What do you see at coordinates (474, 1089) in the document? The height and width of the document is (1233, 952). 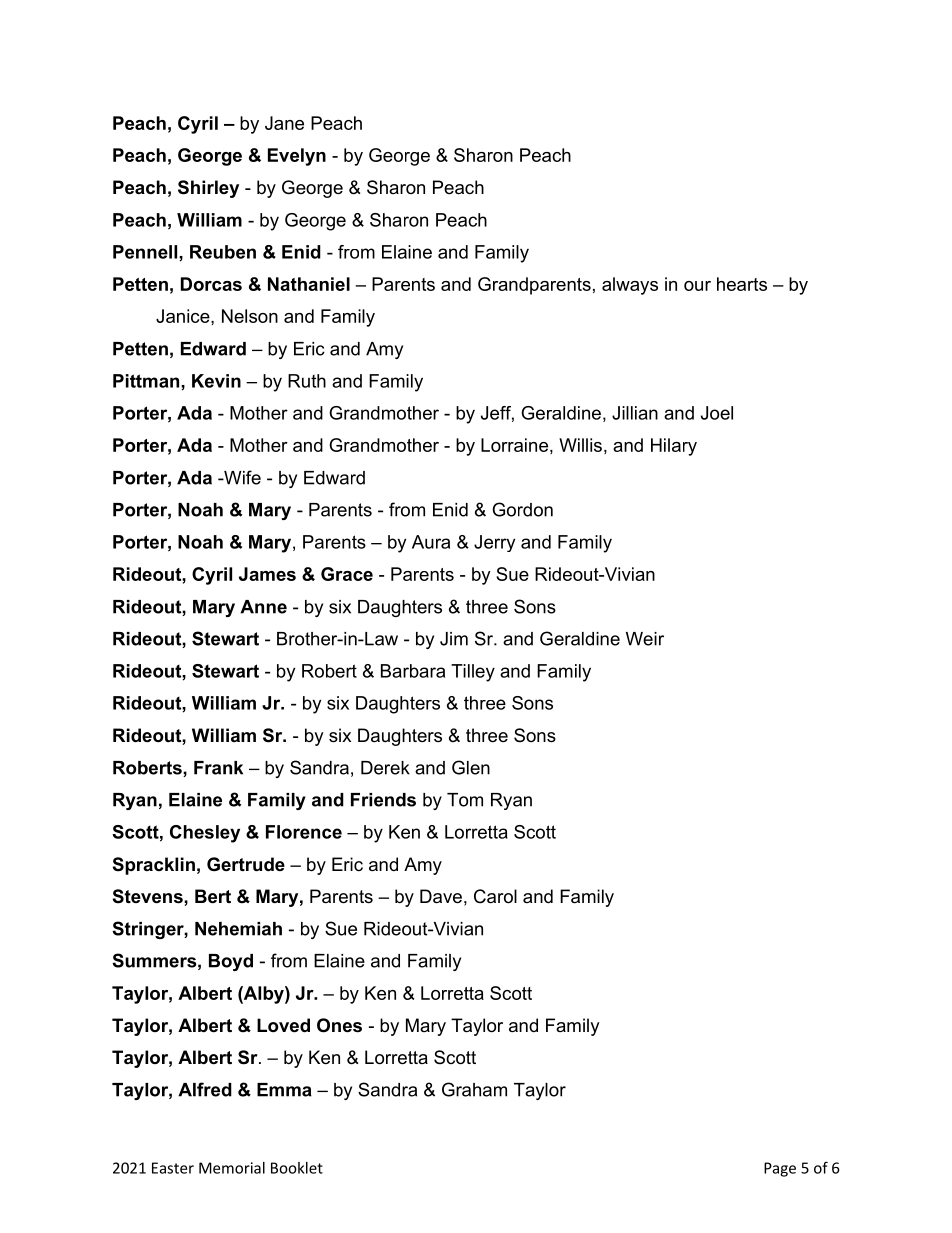 I see `Graham` at bounding box center [474, 1089].
